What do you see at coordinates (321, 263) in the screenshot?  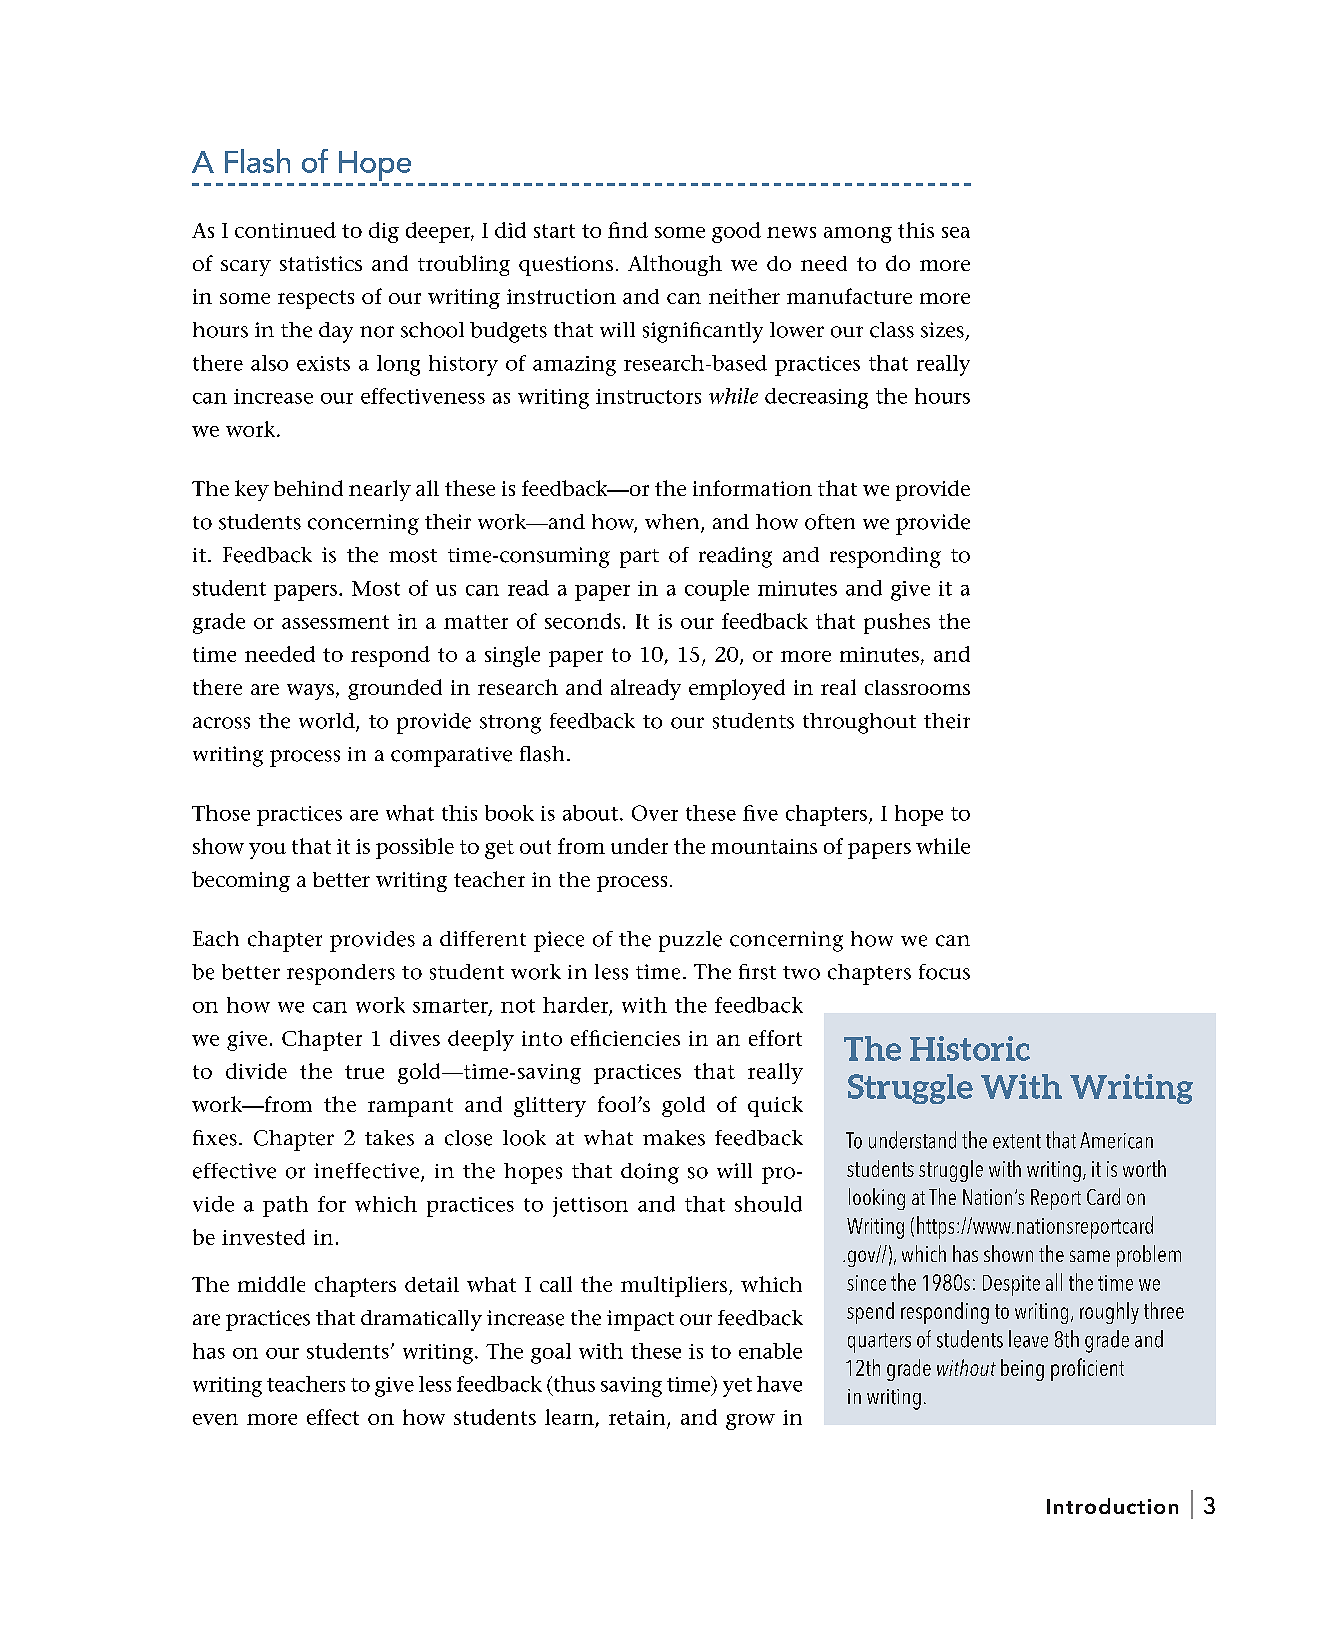 I see `statistics` at bounding box center [321, 263].
